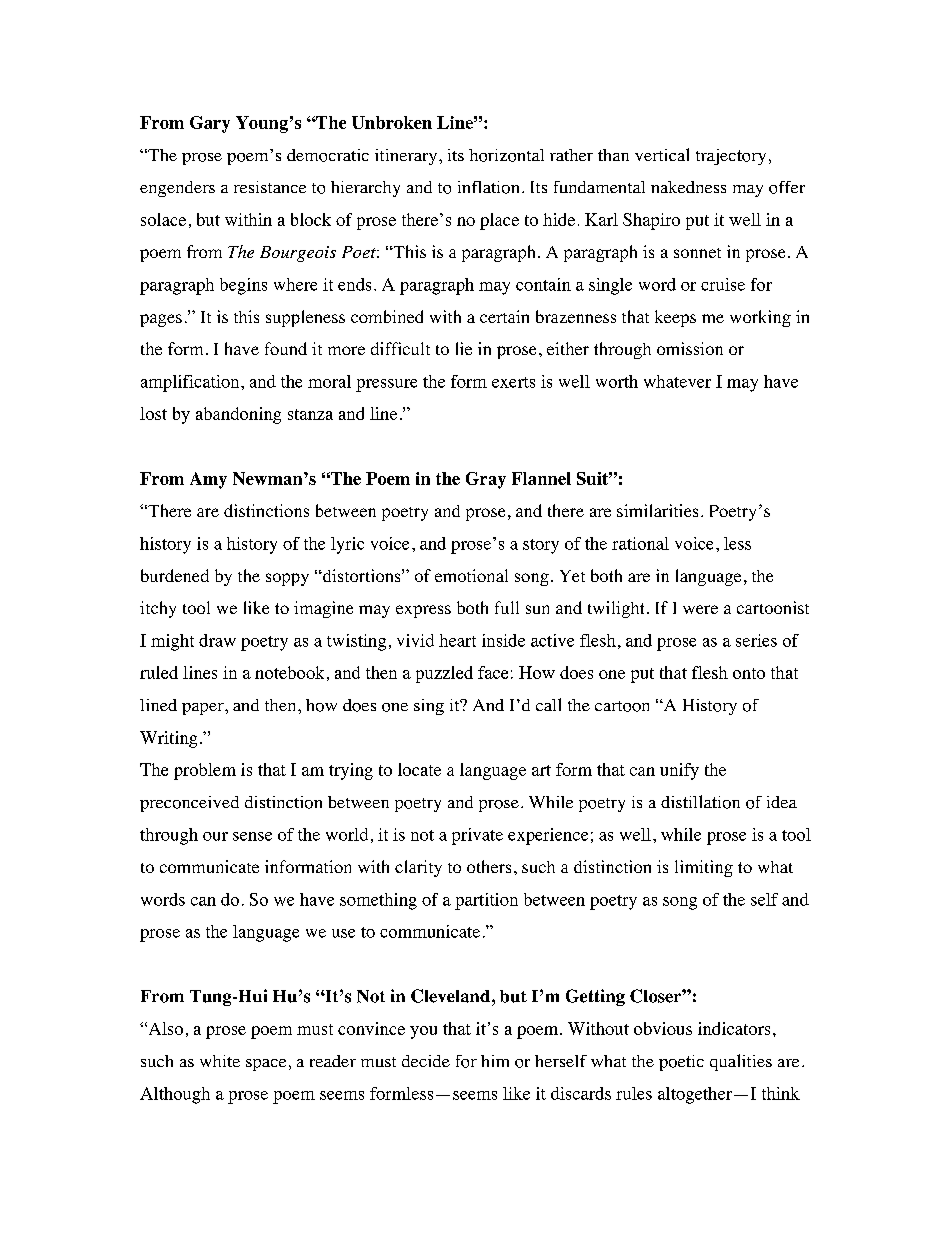  I want to click on unify, so click(679, 771).
